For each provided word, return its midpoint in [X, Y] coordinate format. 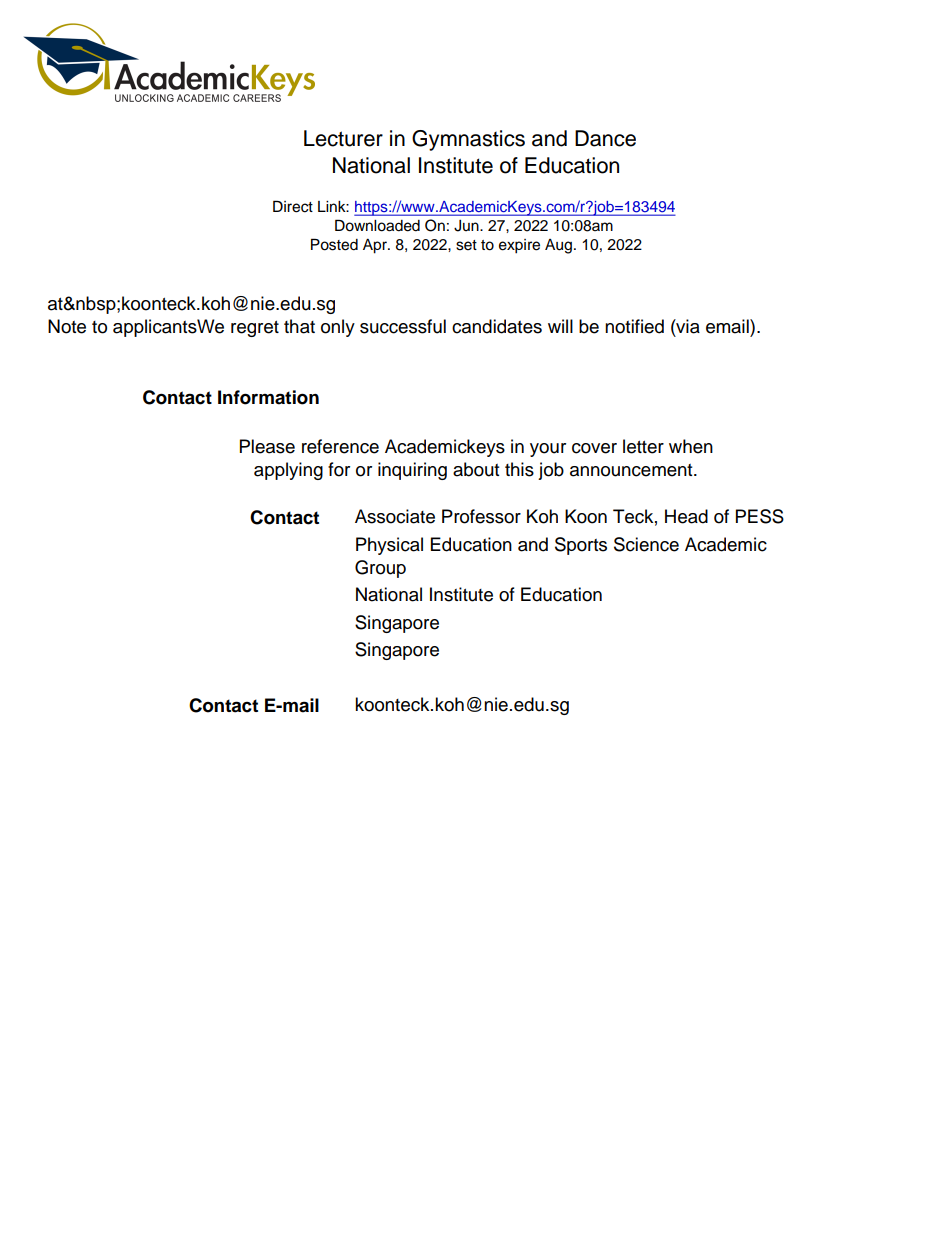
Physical [389, 546]
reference [340, 446]
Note [67, 326]
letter [643, 446]
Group [380, 569]
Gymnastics [468, 140]
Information [268, 397]
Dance [605, 138]
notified [634, 326]
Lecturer [343, 138]
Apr [376, 246]
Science [646, 544]
